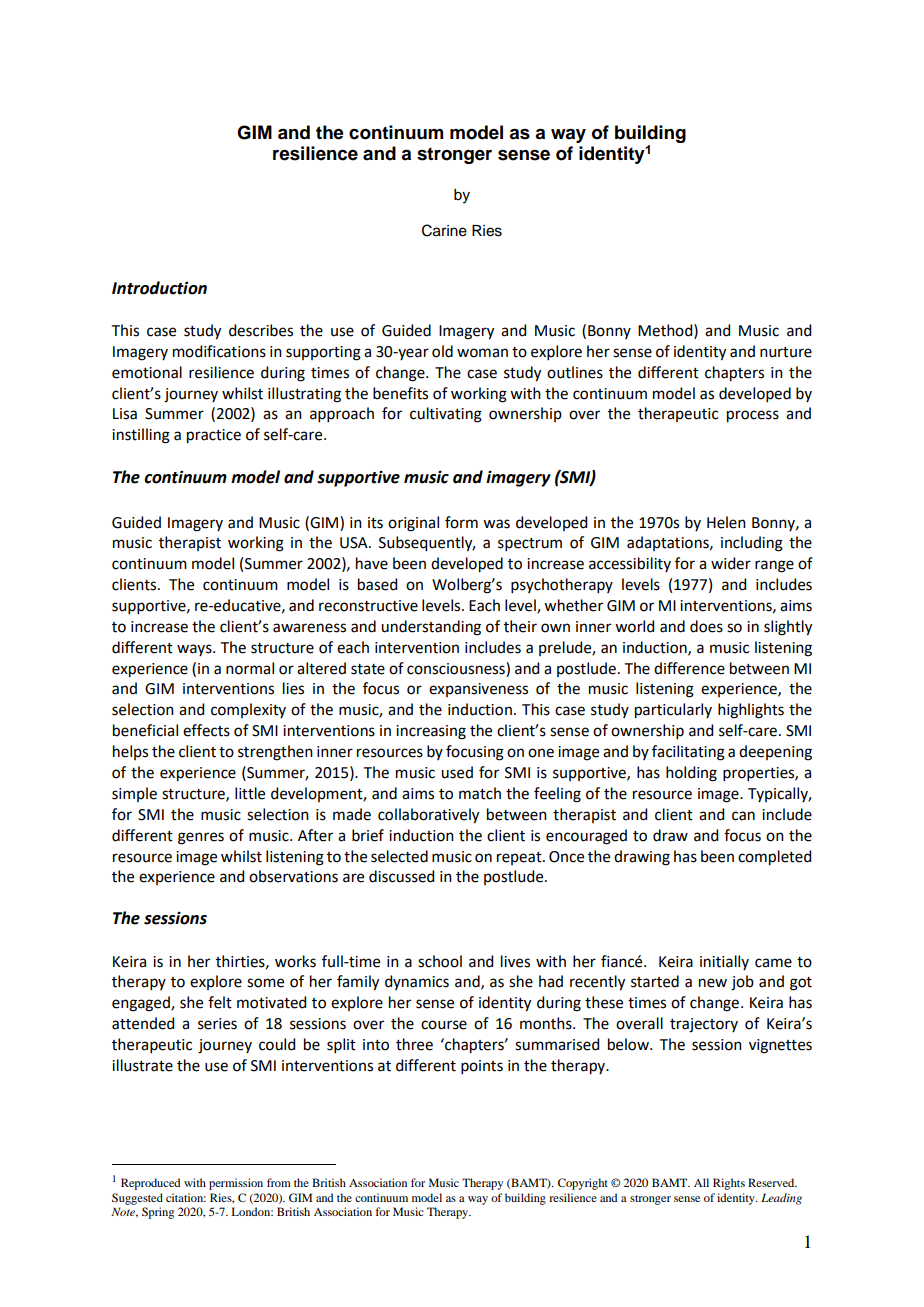 This screenshot has width=924, height=1307. Describe the element at coordinates (159, 288) in the screenshot. I see `Introduction` at that location.
